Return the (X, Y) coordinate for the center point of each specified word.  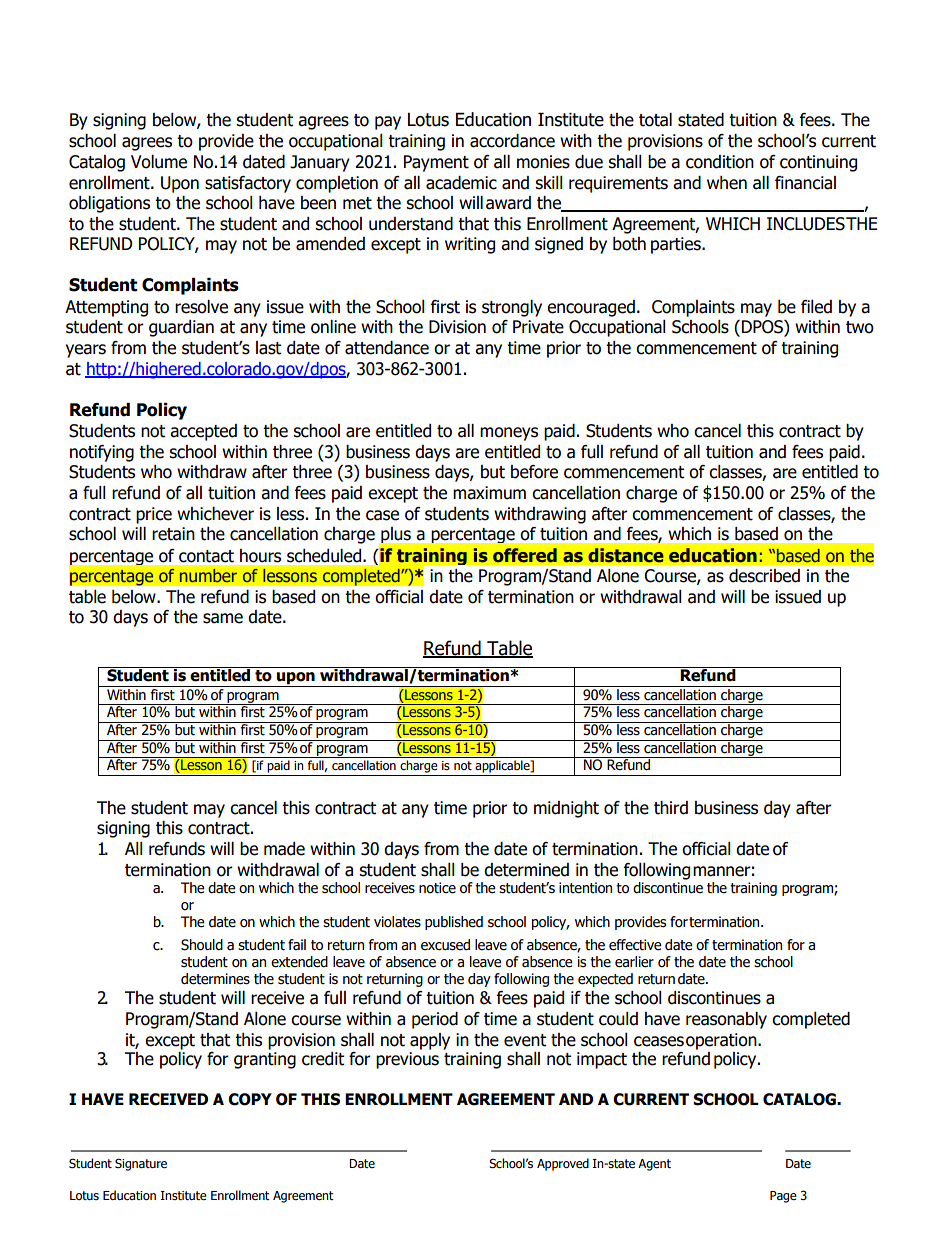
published (454, 923)
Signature (141, 1164)
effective (635, 945)
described (764, 576)
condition (720, 162)
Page (783, 1197)
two (860, 327)
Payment (436, 163)
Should (202, 945)
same (223, 618)
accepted (203, 432)
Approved (563, 1164)
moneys (509, 434)
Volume (159, 162)
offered (525, 555)
